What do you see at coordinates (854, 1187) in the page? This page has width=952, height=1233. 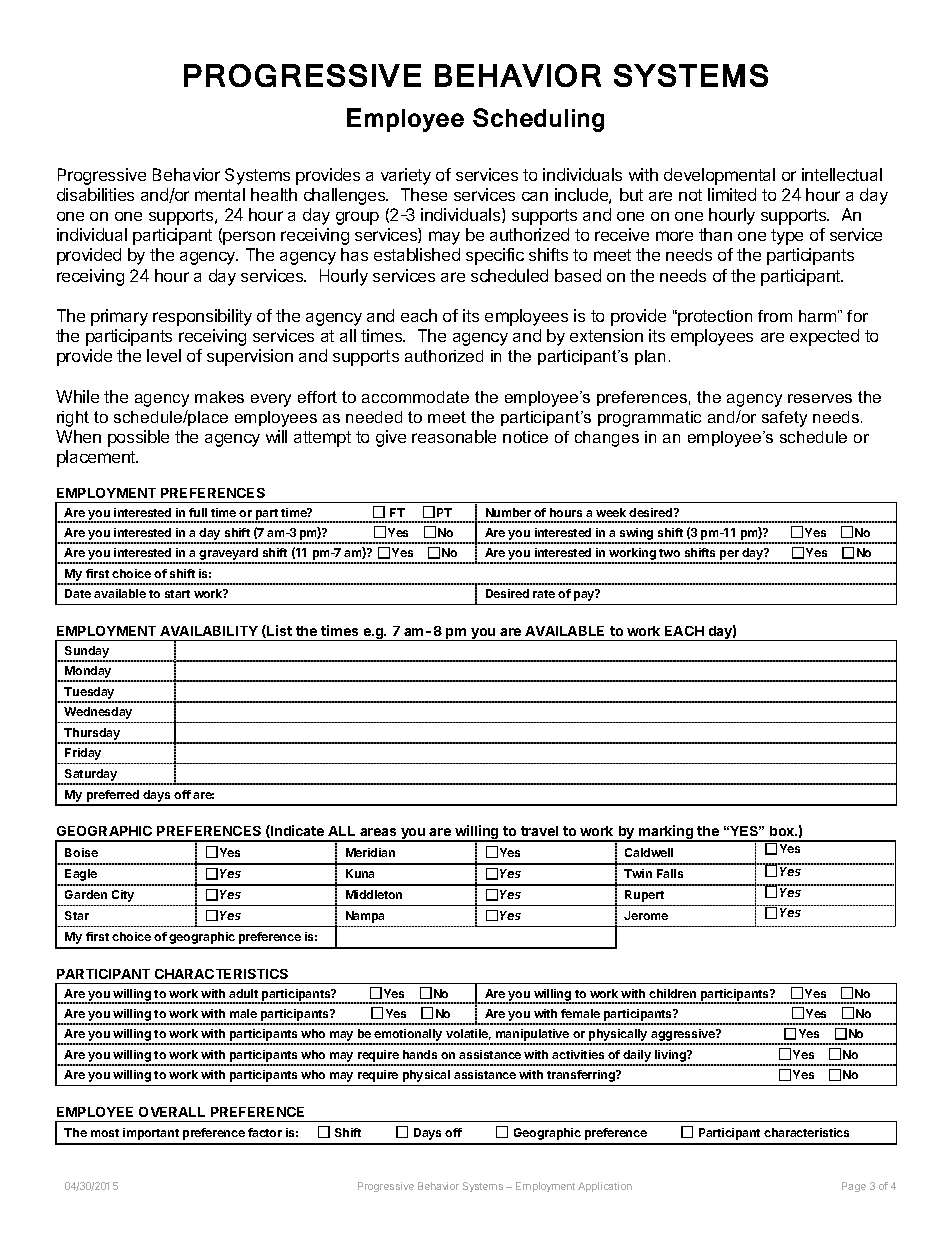 I see `Page` at bounding box center [854, 1187].
